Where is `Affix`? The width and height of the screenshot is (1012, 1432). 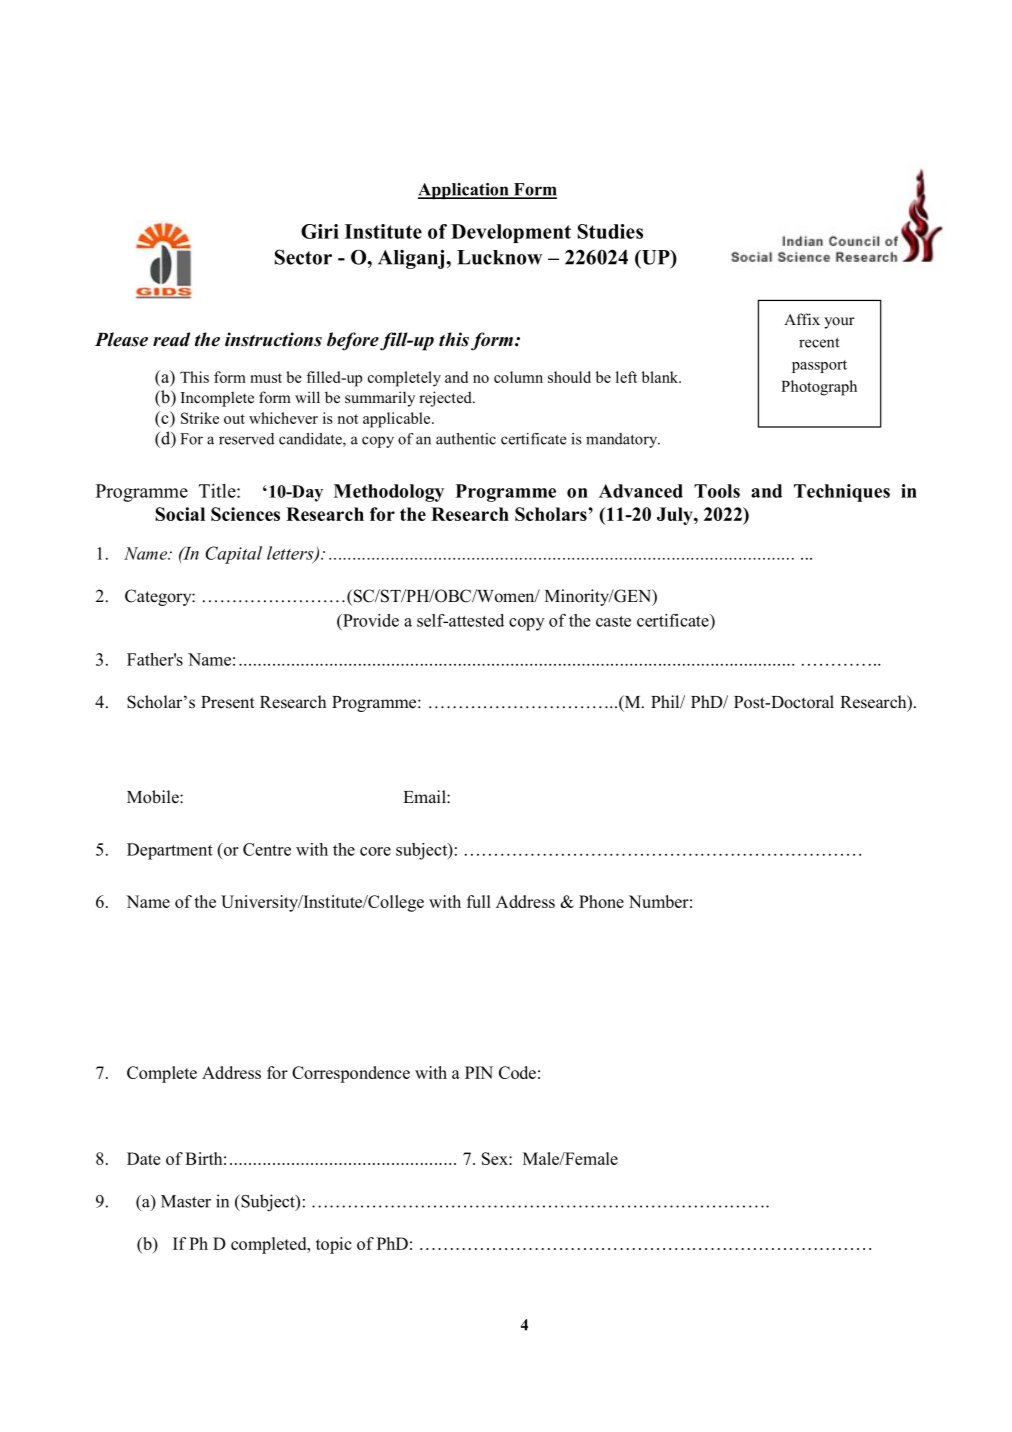 Affix is located at coordinates (802, 319).
